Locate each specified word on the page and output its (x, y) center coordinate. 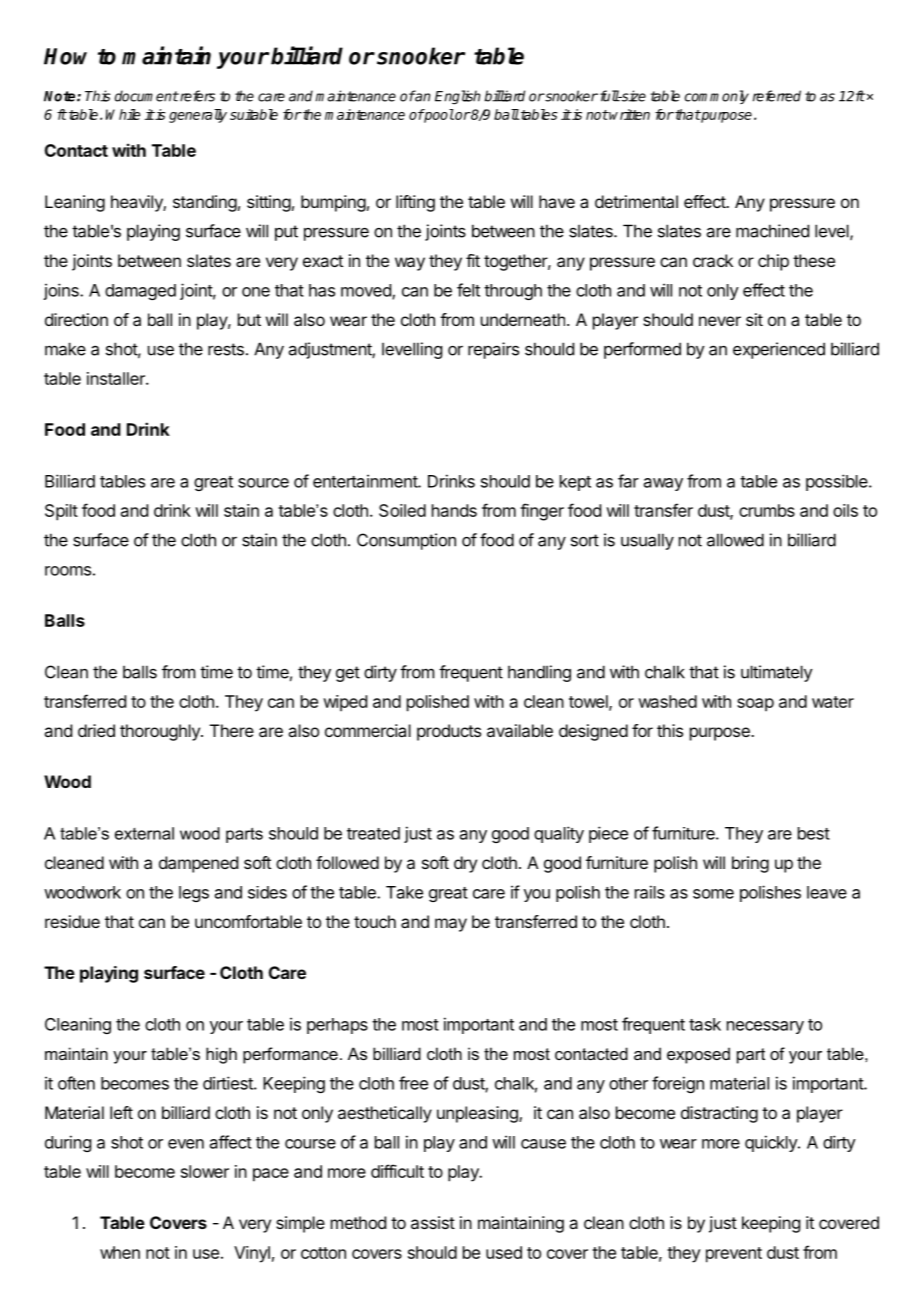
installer (117, 378)
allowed (735, 540)
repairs (493, 350)
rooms (68, 571)
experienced (779, 350)
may (451, 925)
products (449, 732)
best (814, 833)
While (123, 114)
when (120, 1252)
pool (438, 116)
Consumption (406, 541)
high (221, 1055)
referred (777, 96)
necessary (765, 1027)
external (144, 833)
